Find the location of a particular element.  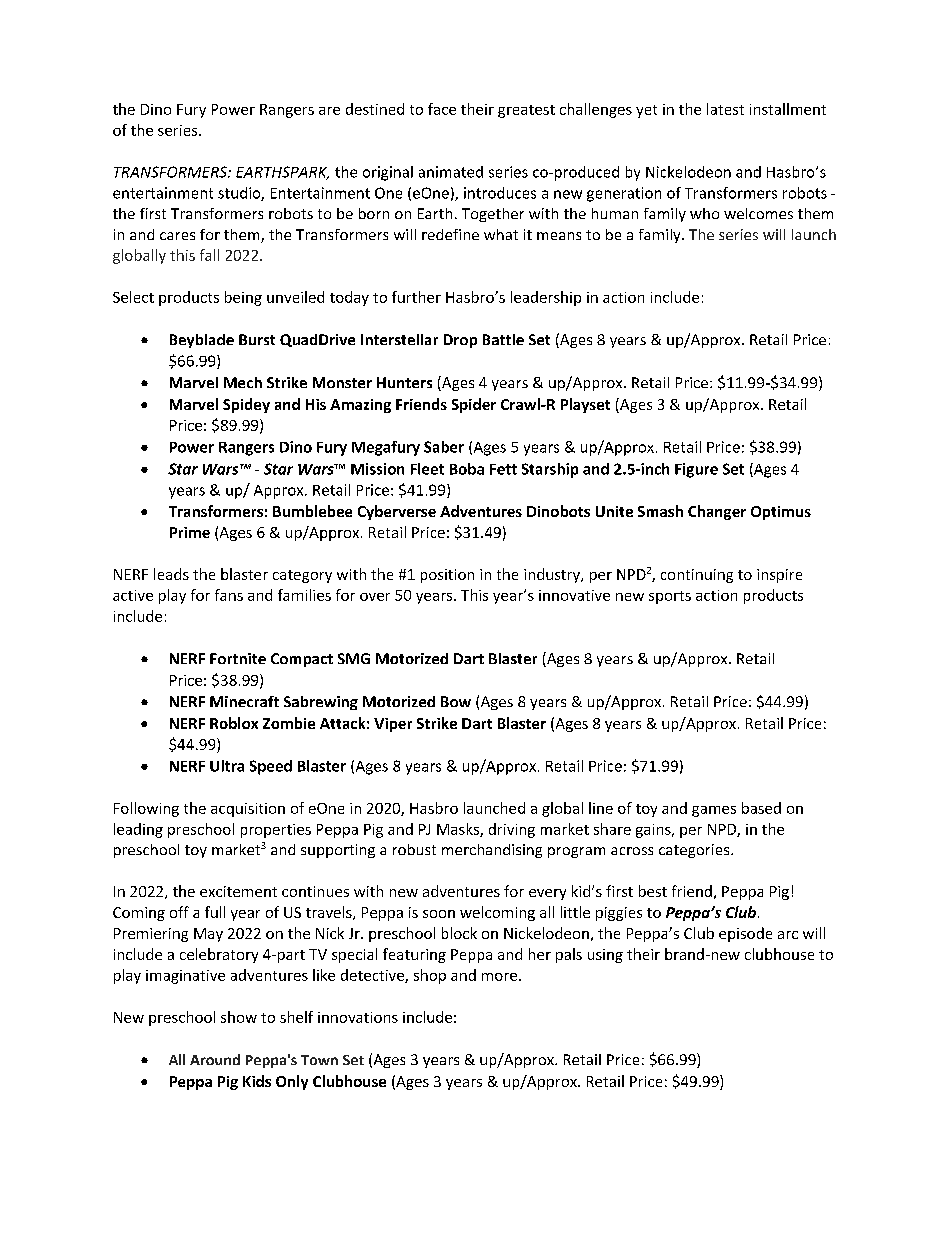

episode is located at coordinates (745, 934).
